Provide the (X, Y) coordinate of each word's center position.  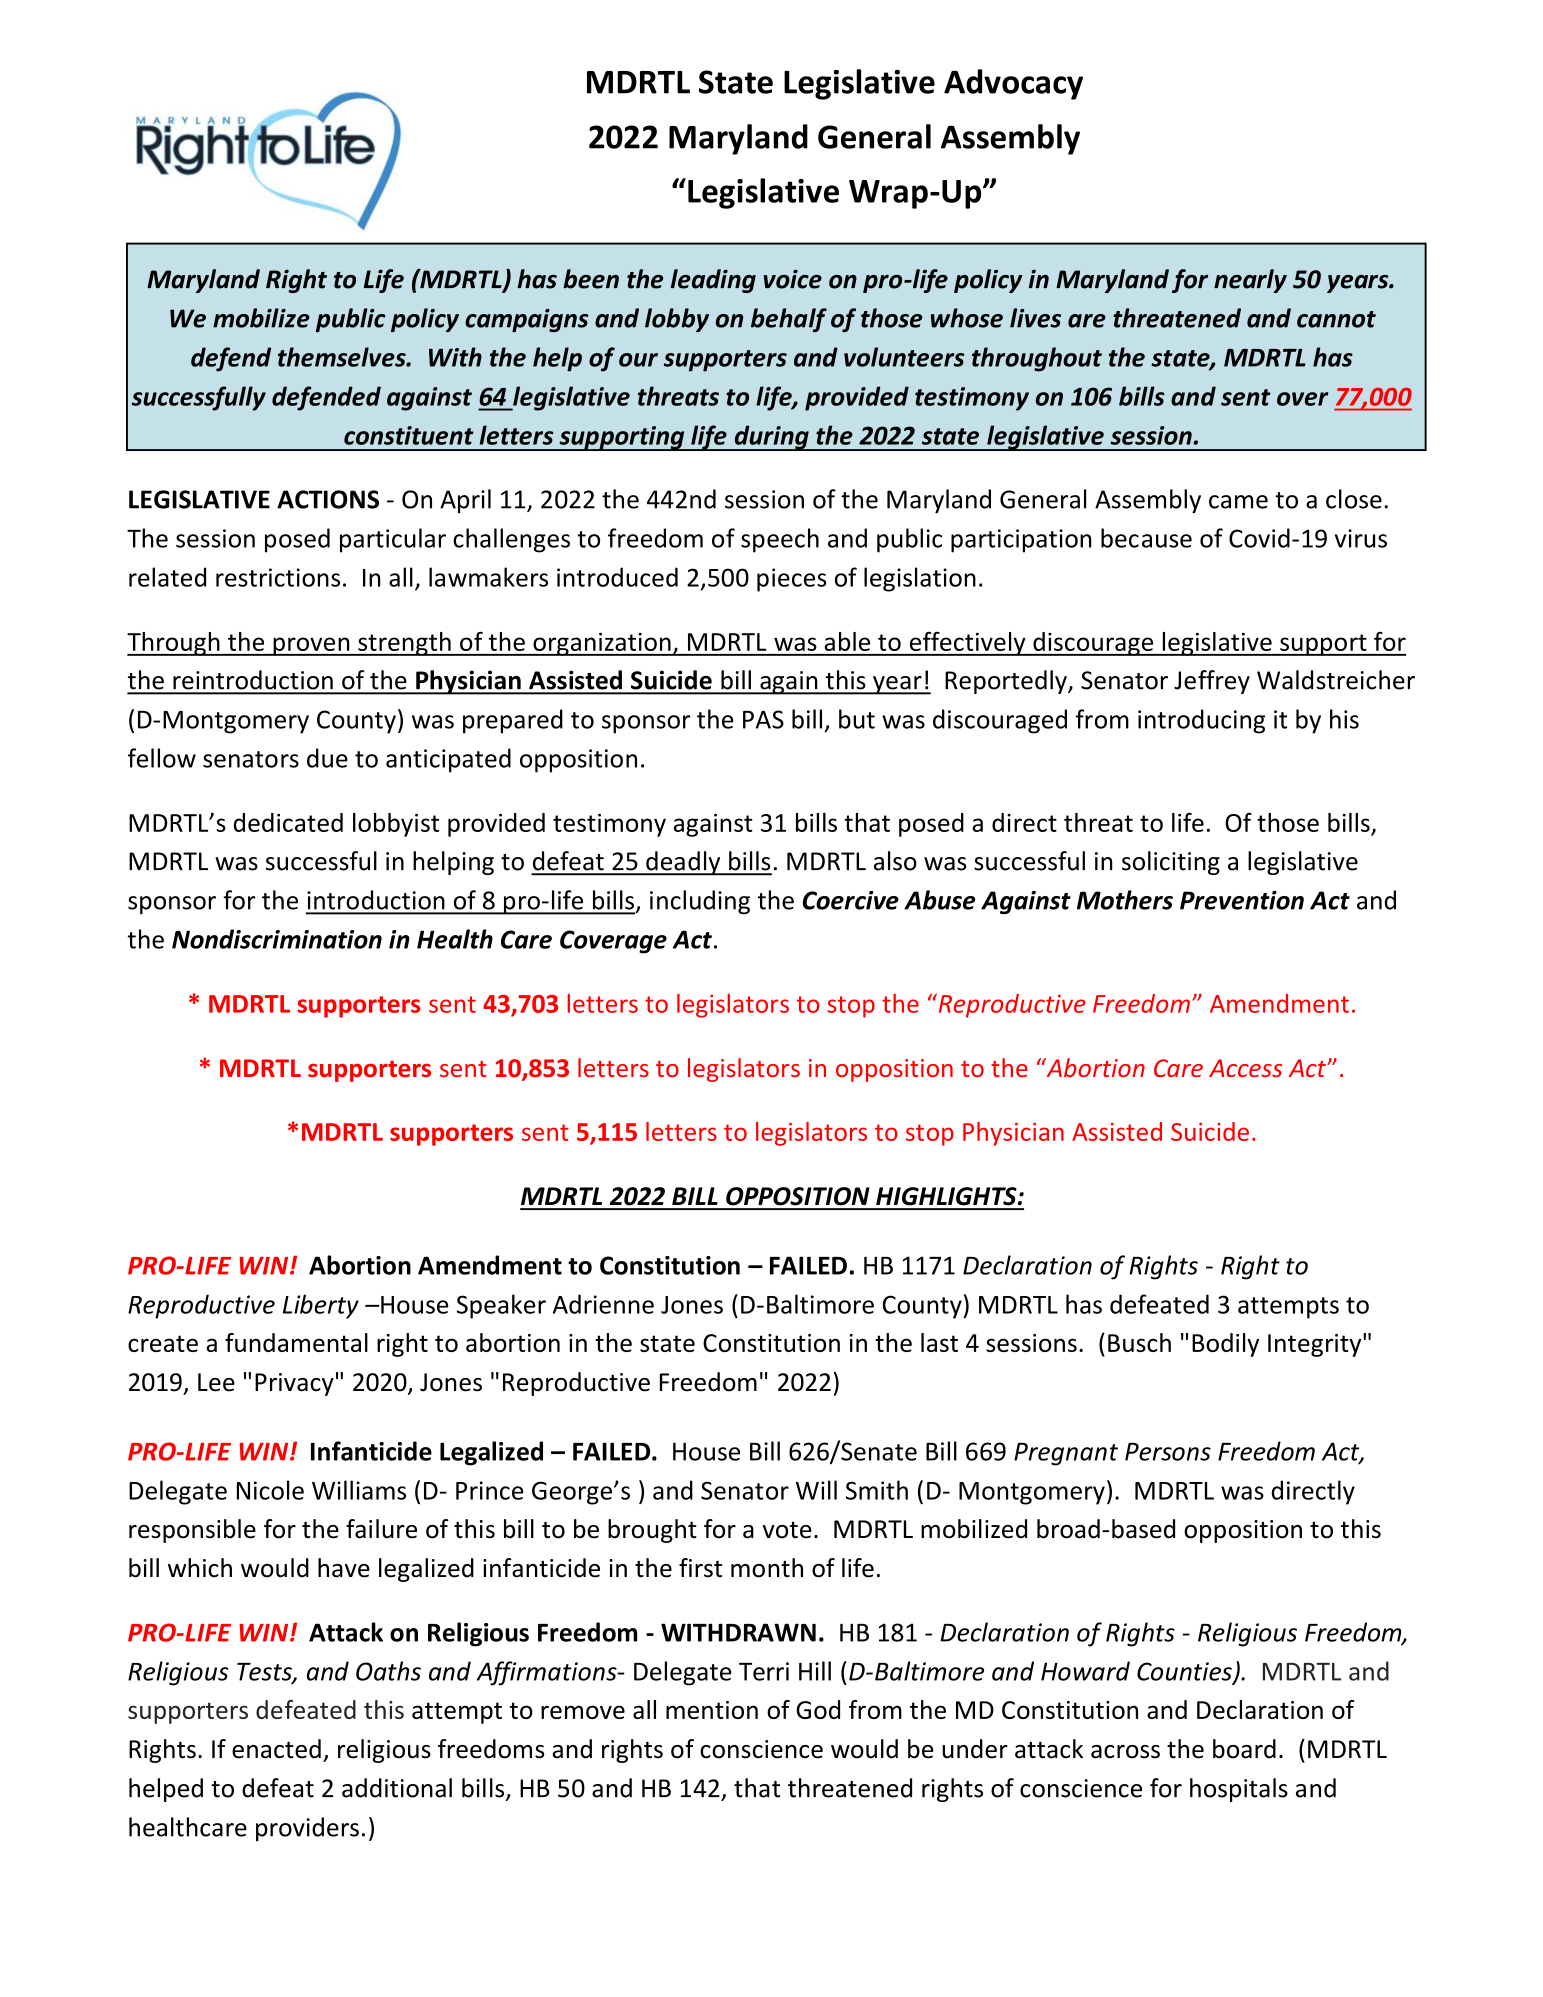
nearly (1250, 281)
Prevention (1242, 900)
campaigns (526, 320)
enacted (276, 1749)
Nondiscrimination (277, 939)
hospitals (1239, 1790)
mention (712, 1710)
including (700, 902)
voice (793, 279)
